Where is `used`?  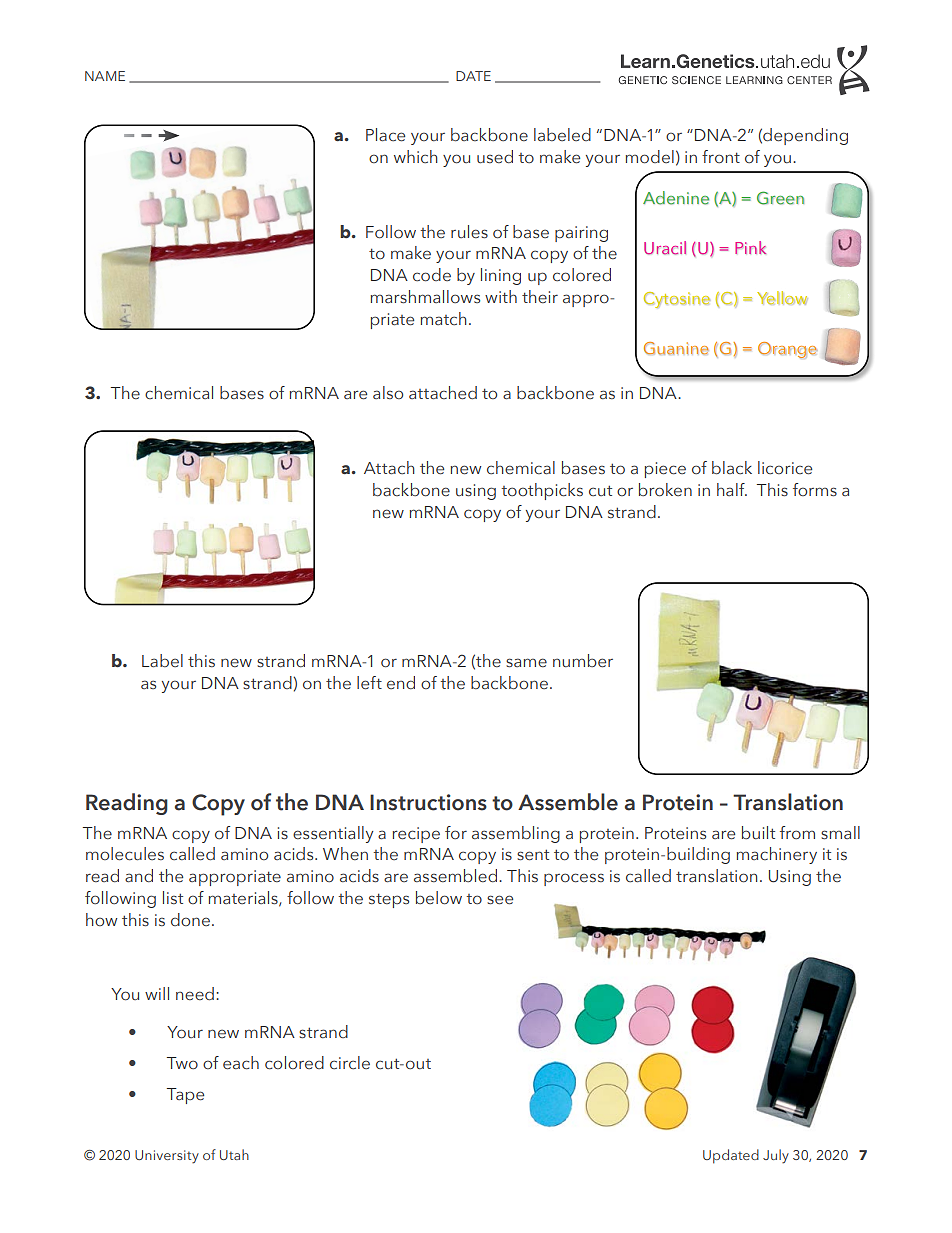 used is located at coordinates (495, 157).
